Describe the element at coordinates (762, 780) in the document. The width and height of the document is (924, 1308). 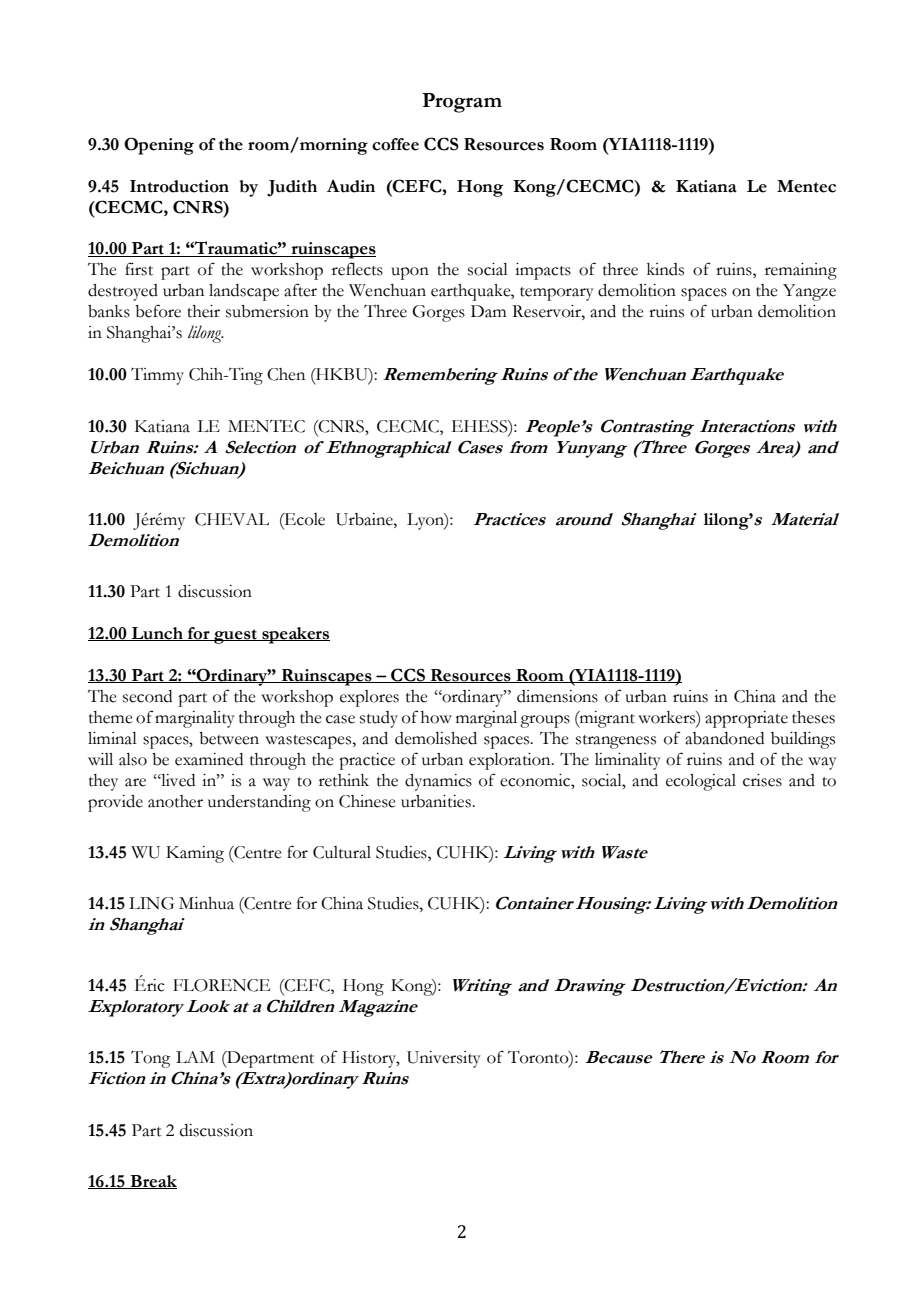
I see `crises` at that location.
